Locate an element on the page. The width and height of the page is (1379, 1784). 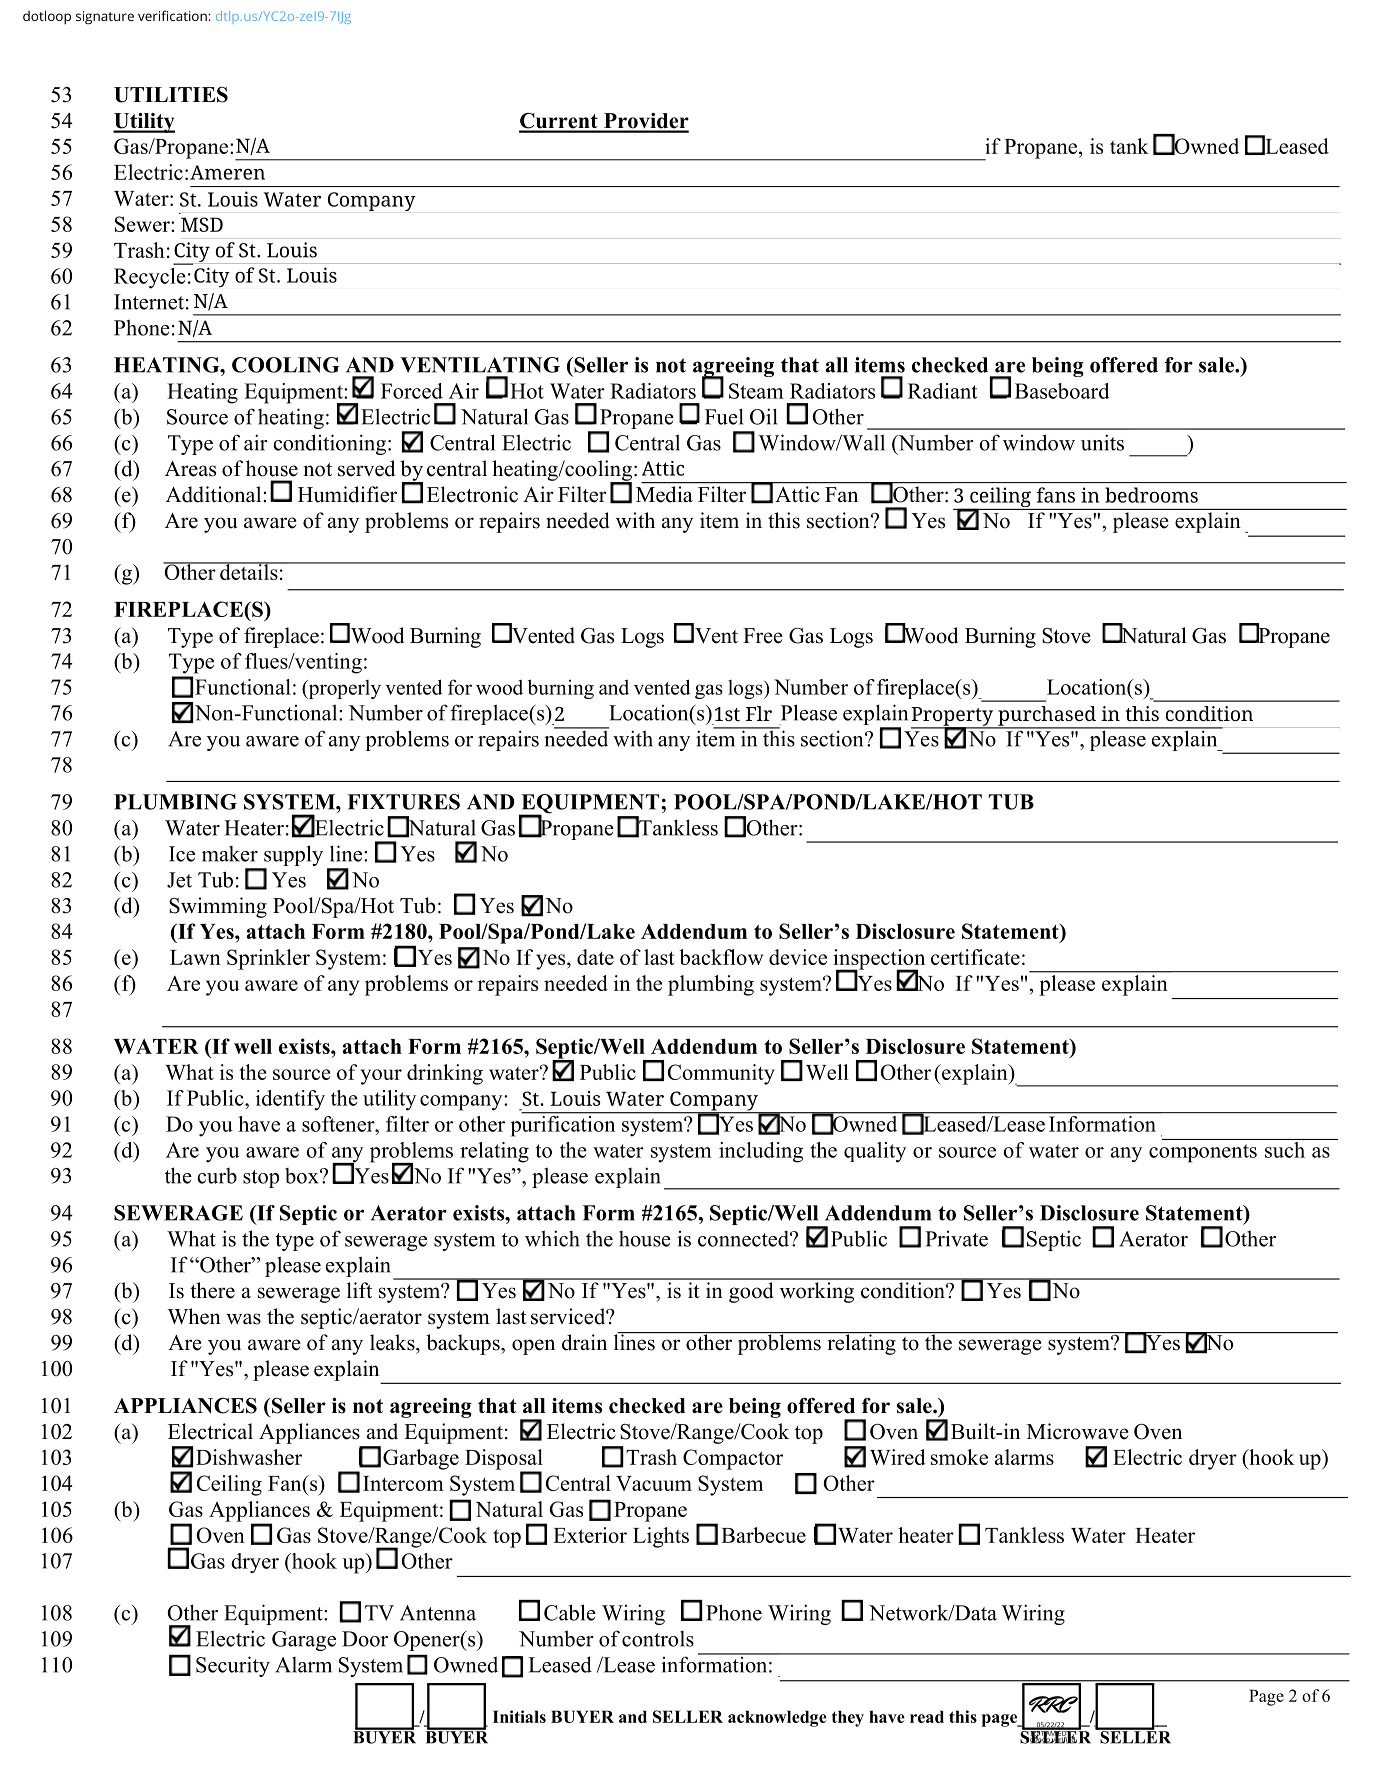
purchased is located at coordinates (1047, 717).
